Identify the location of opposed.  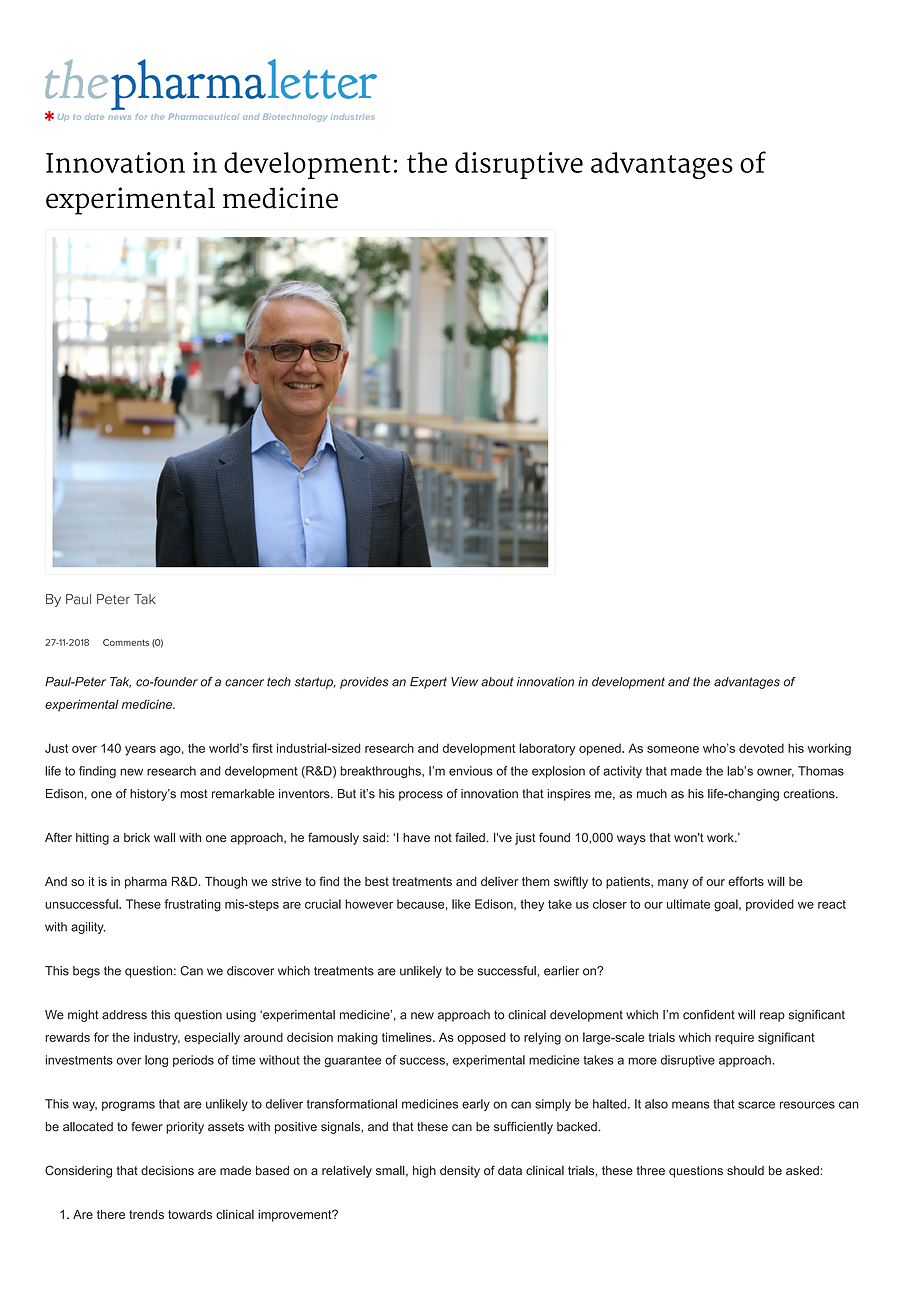
(481, 1038).
